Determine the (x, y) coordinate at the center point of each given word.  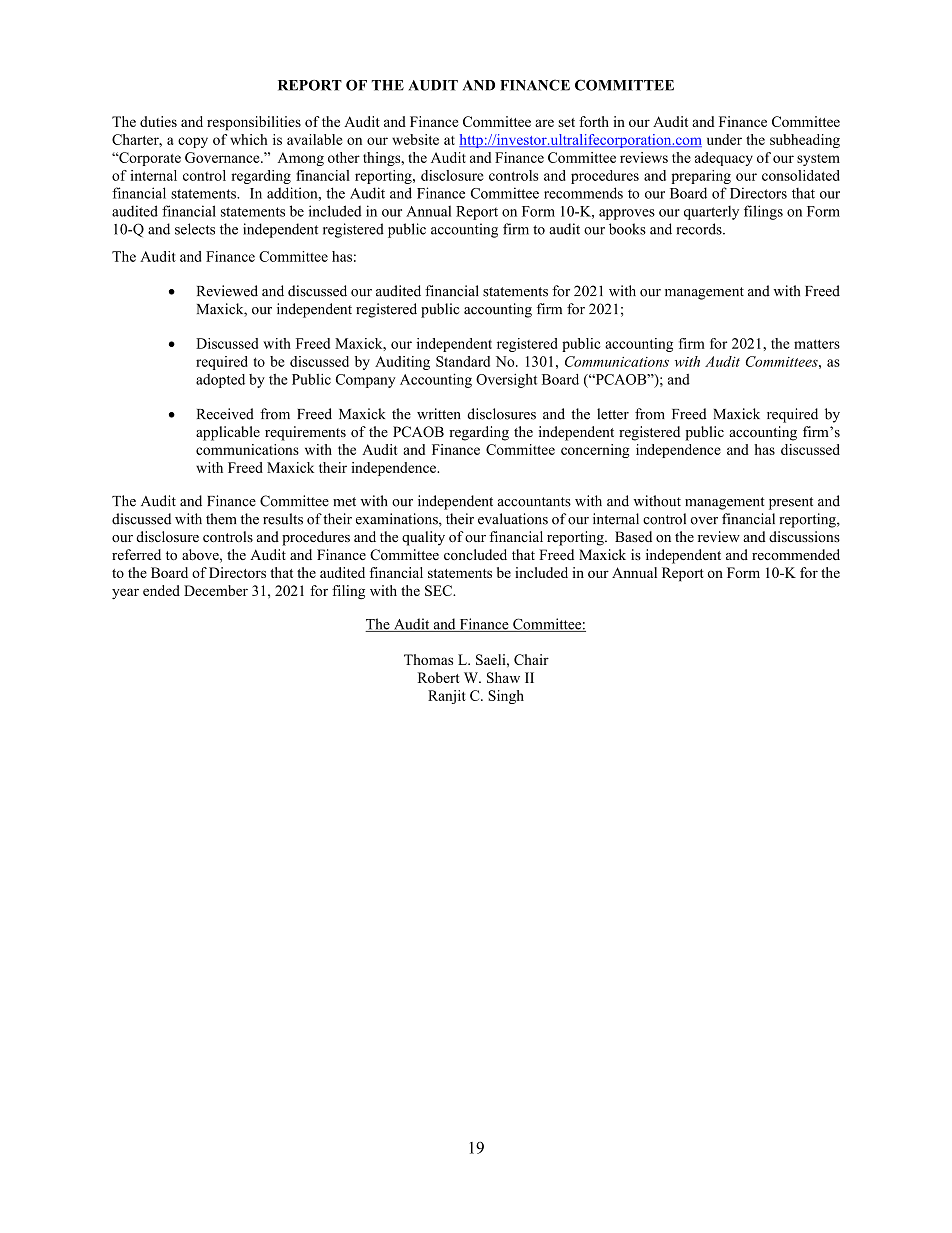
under (724, 139)
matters (817, 344)
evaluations (513, 519)
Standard (463, 361)
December (216, 590)
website (415, 139)
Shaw (503, 677)
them (221, 519)
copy (193, 142)
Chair (531, 659)
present (791, 503)
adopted (220, 381)
